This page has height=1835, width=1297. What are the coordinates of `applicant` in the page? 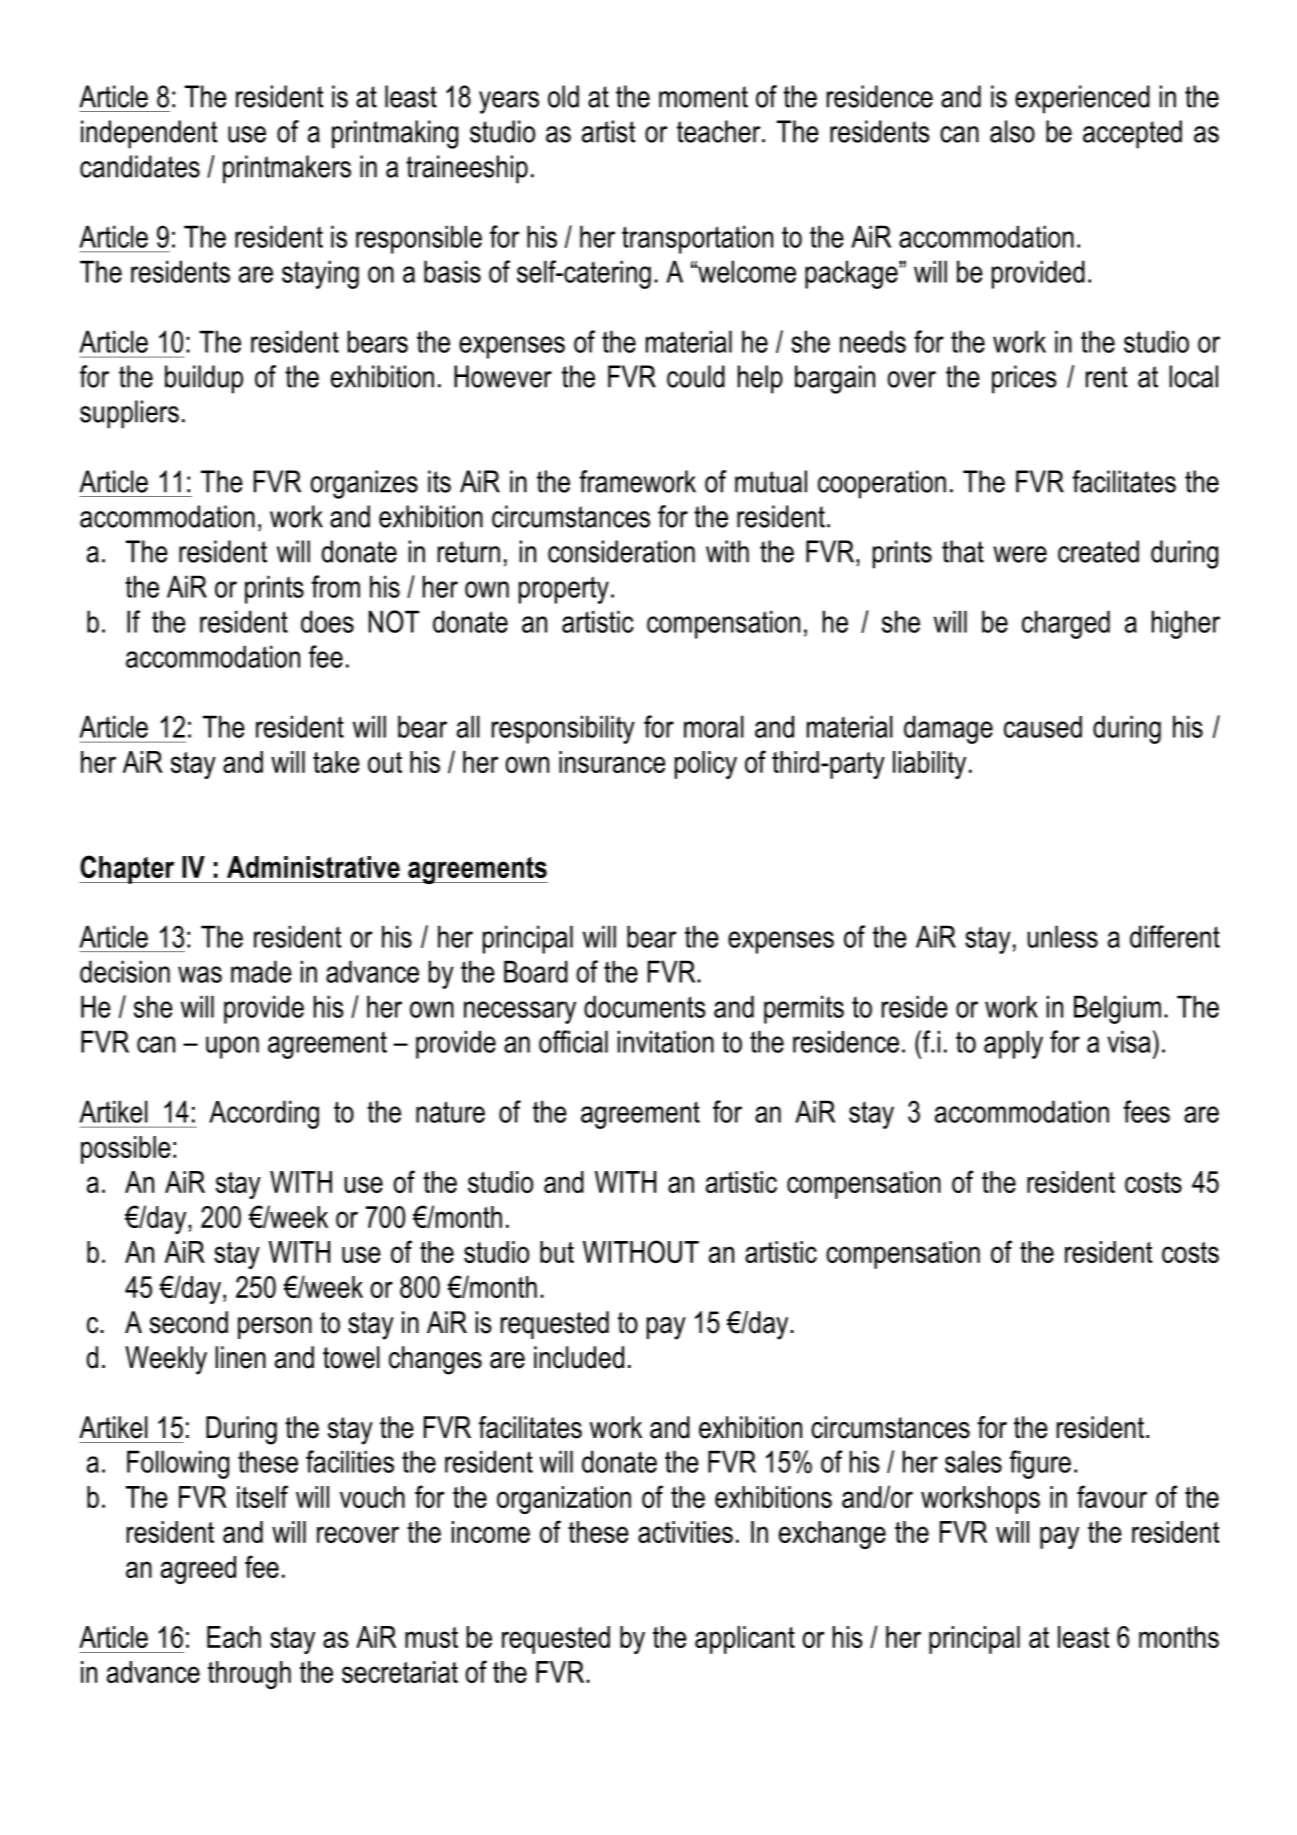 It's located at (745, 1640).
